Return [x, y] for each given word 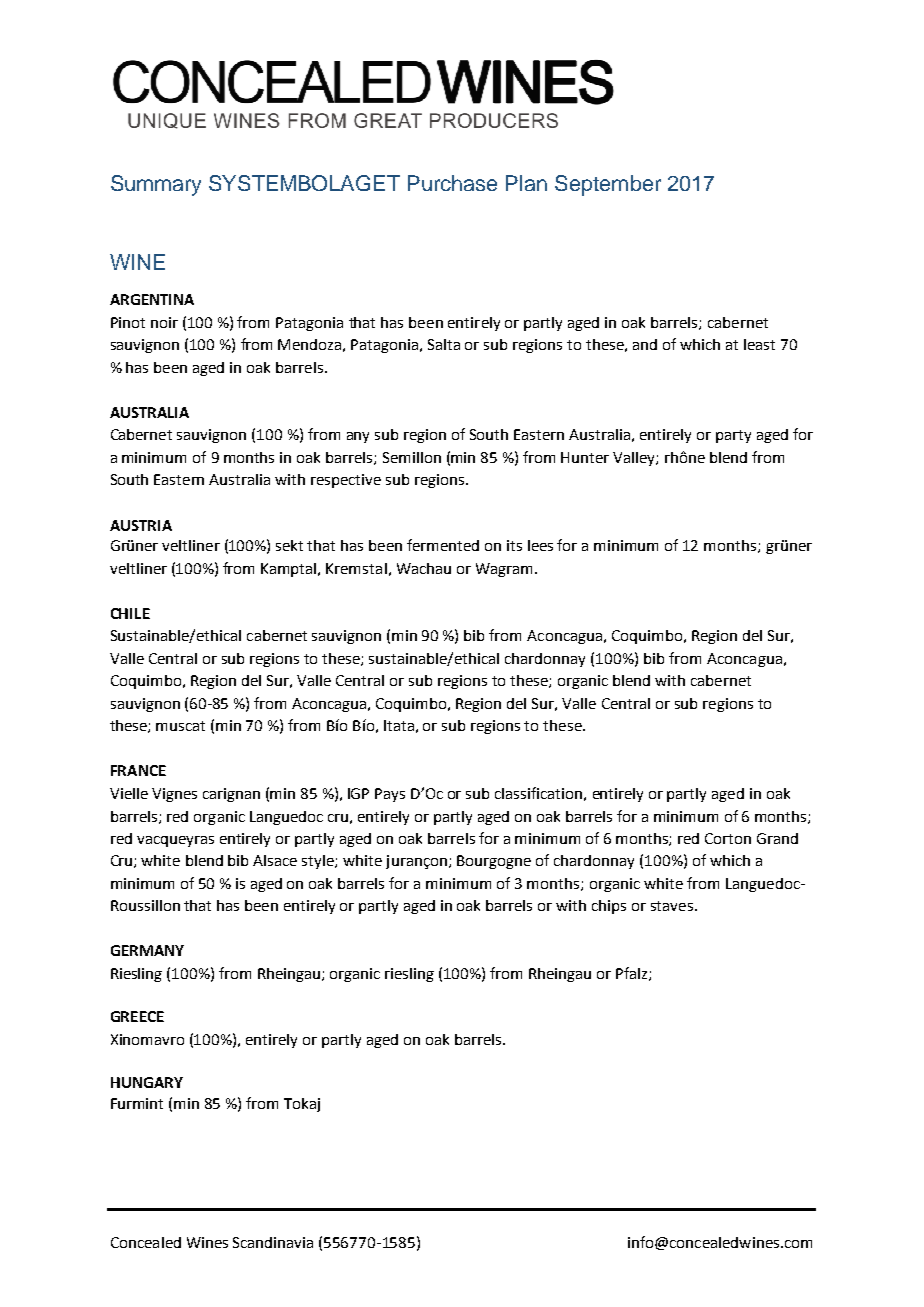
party [733, 436]
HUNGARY [147, 1082]
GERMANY [147, 950]
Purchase [452, 183]
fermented [443, 545]
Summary [156, 185]
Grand [777, 838]
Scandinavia [273, 1242]
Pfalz [633, 974]
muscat [180, 726]
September [608, 185]
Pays [390, 795]
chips [609, 907]
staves [672, 906]
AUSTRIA [141, 525]
